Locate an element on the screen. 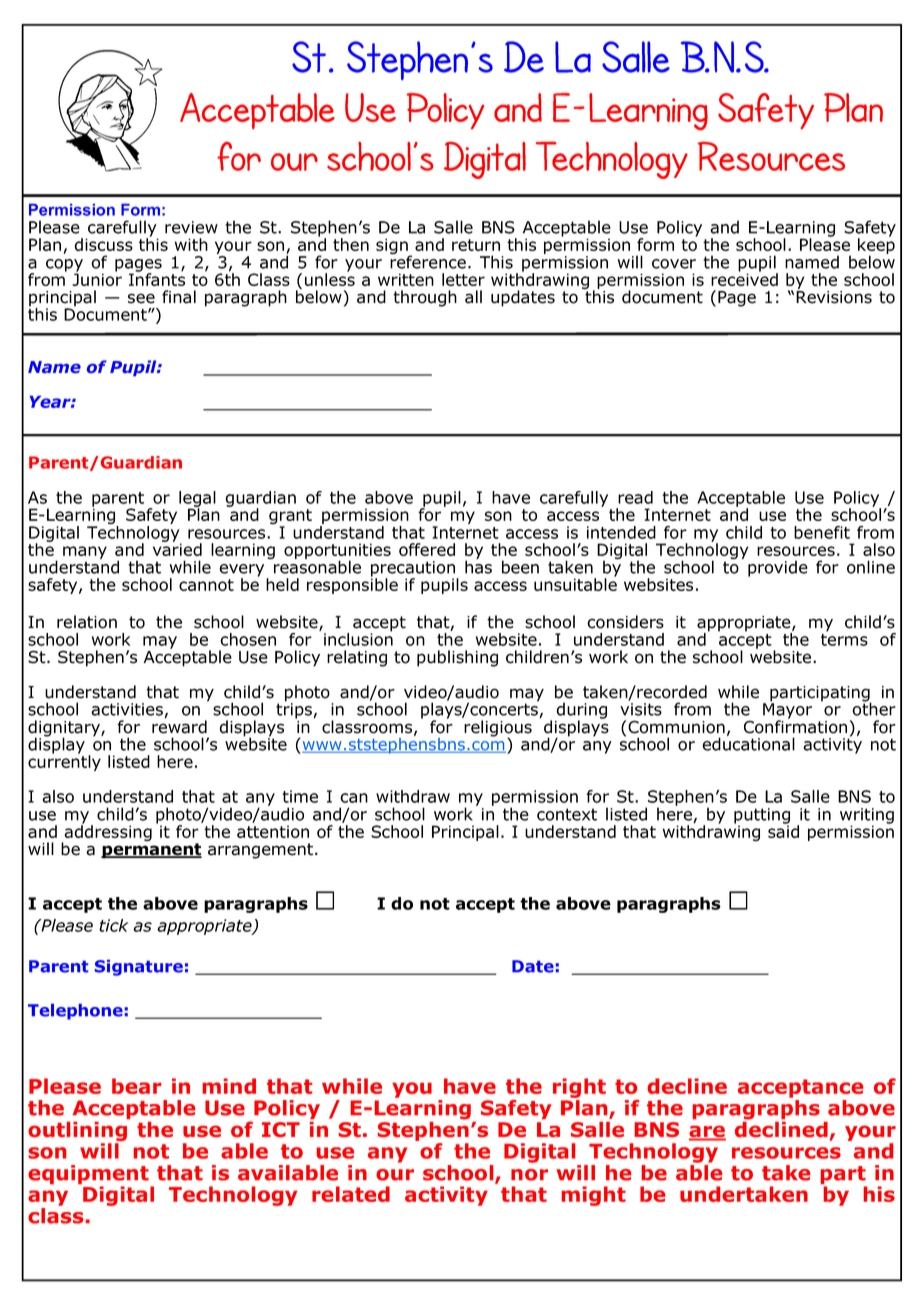 This screenshot has width=924, height=1308. equipment is located at coordinates (88, 1176).
